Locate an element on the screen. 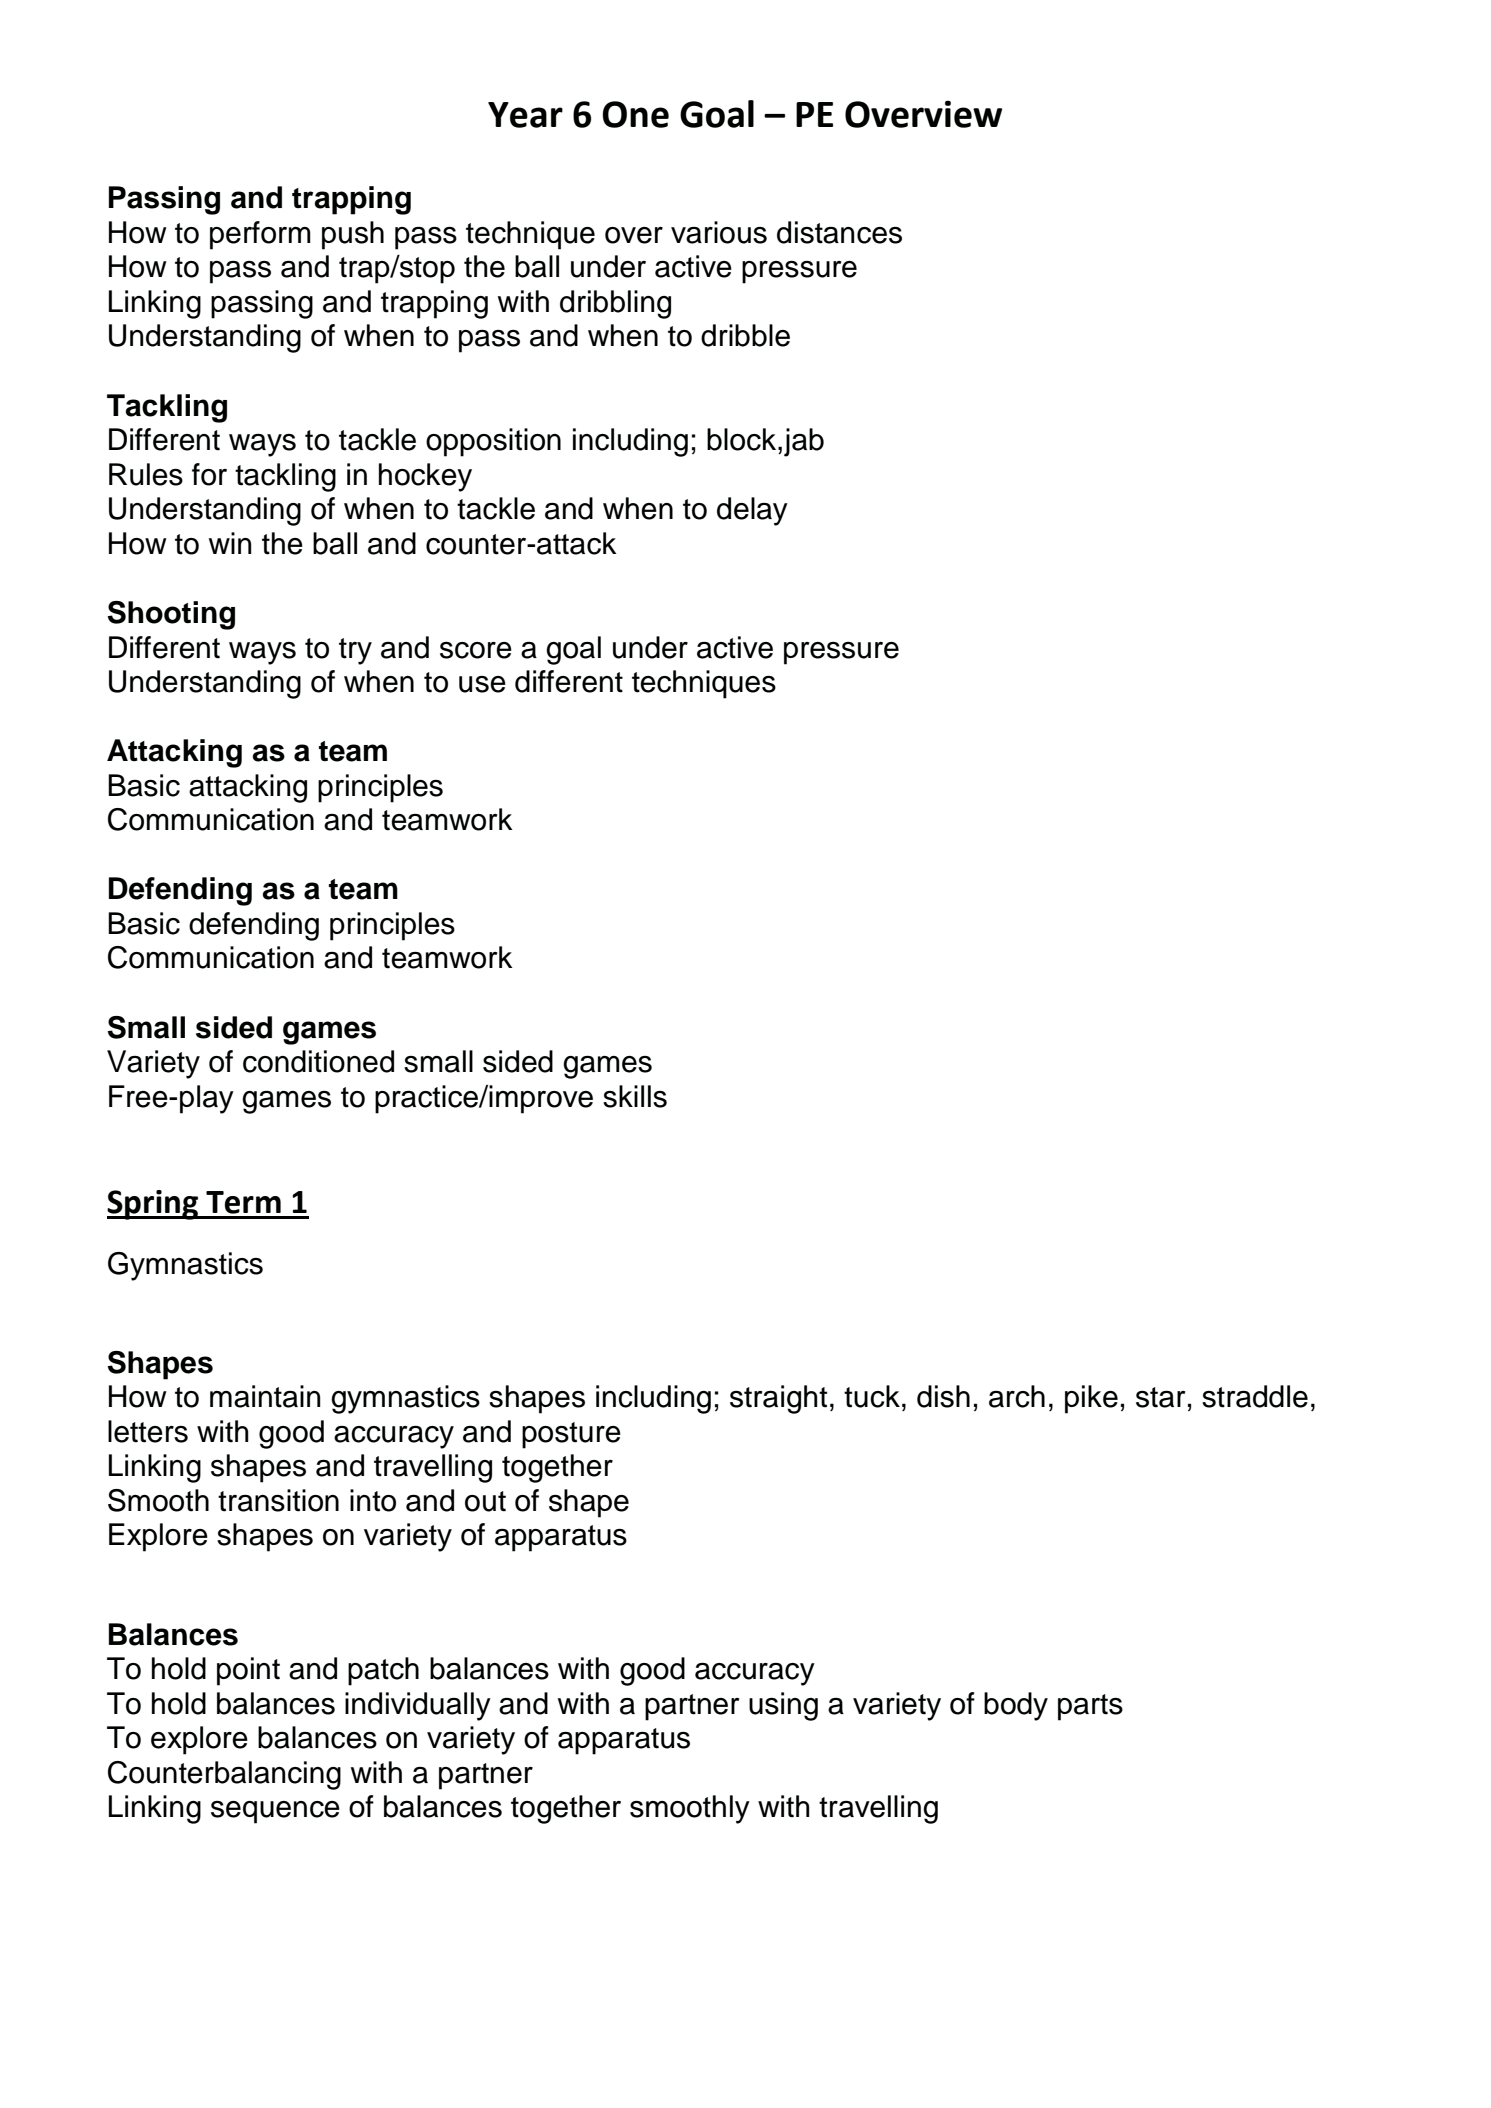 The image size is (1491, 2108). conditioned is located at coordinates (318, 1061).
